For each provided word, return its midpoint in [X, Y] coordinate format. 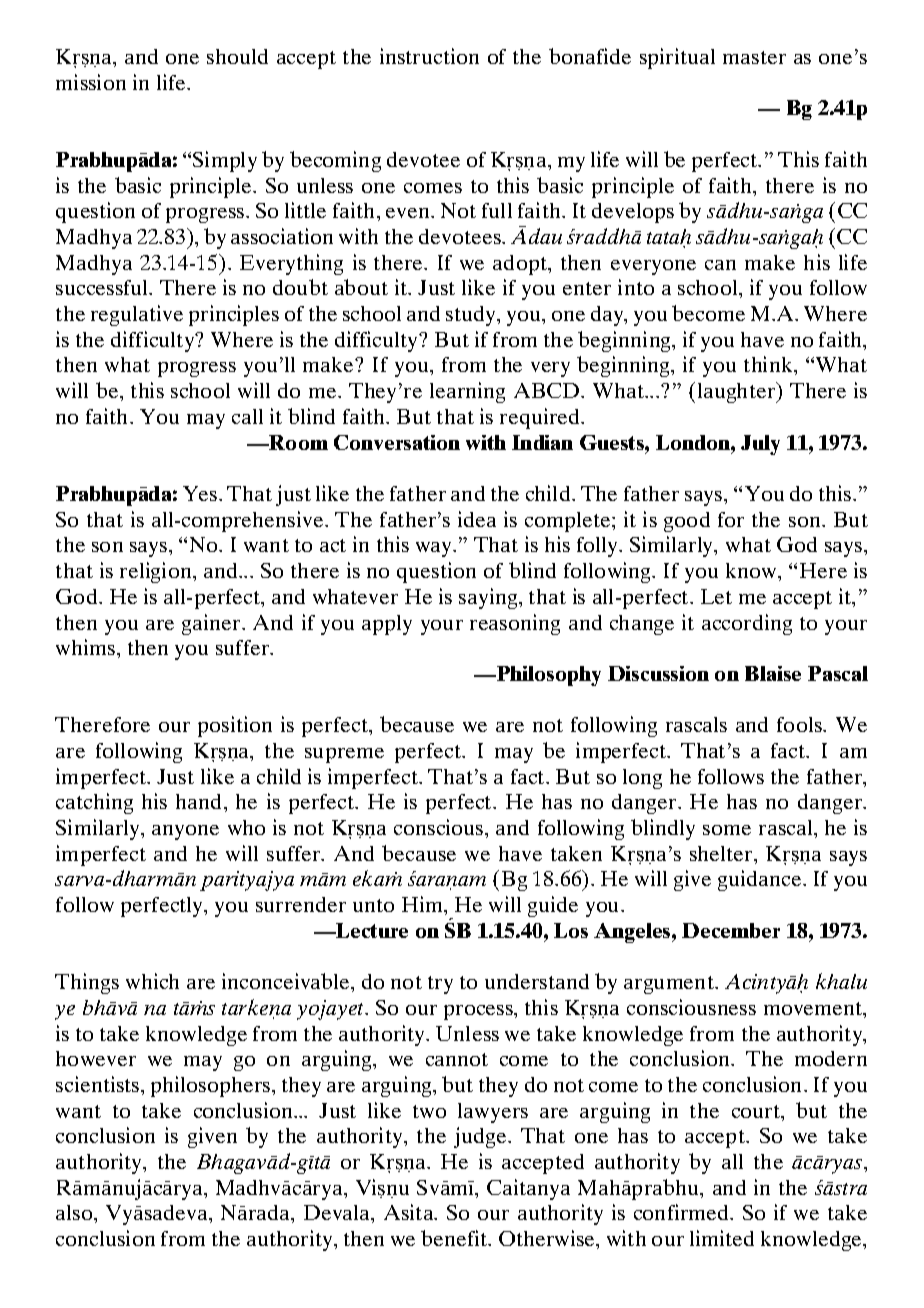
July [760, 445]
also [75, 1212]
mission [91, 82]
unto [373, 905]
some [727, 830]
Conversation [397, 442]
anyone [185, 832]
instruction [429, 56]
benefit [455, 1238]
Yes [201, 493]
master [754, 57]
